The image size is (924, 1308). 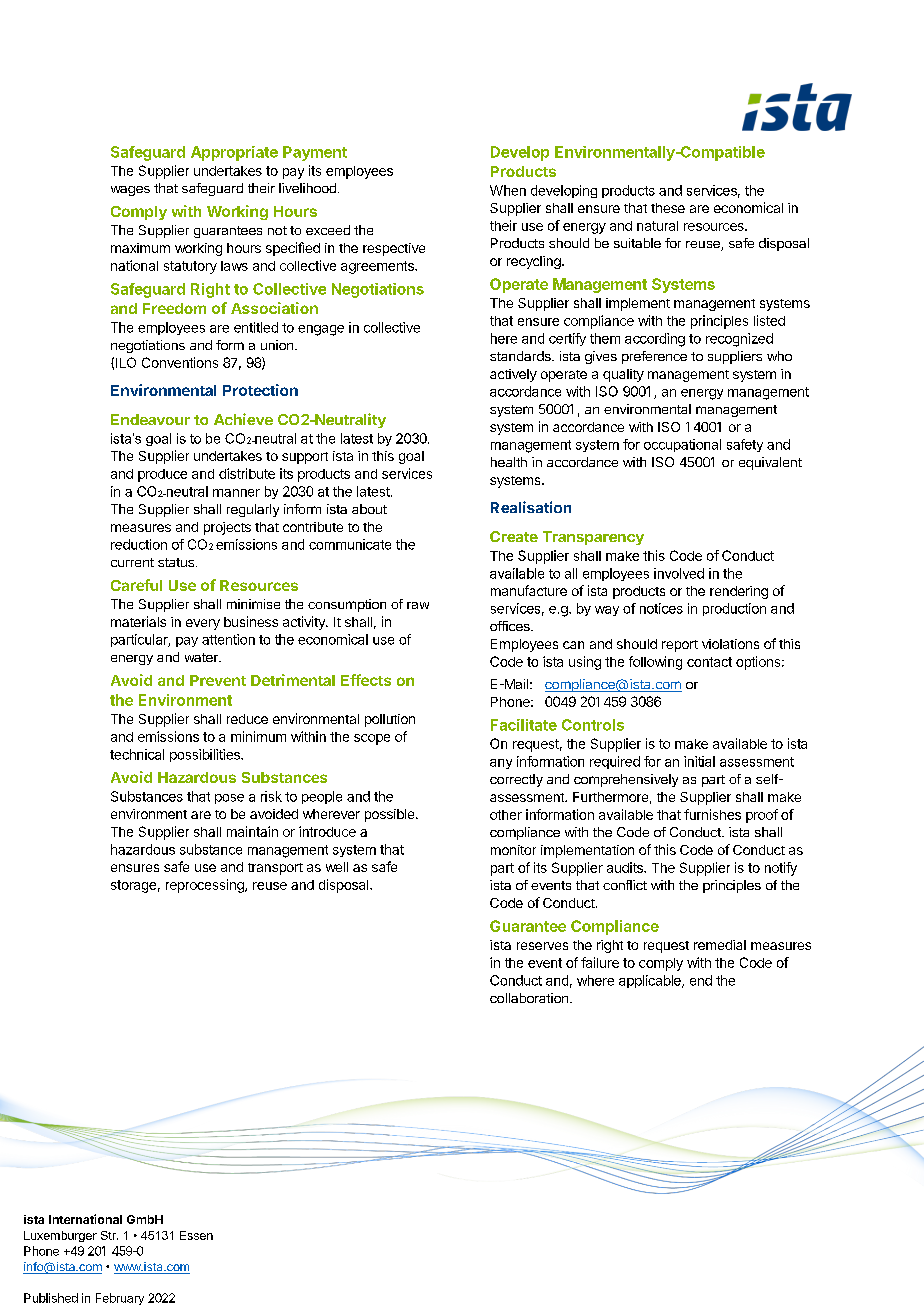 What do you see at coordinates (668, 208) in the image?
I see `these` at bounding box center [668, 208].
